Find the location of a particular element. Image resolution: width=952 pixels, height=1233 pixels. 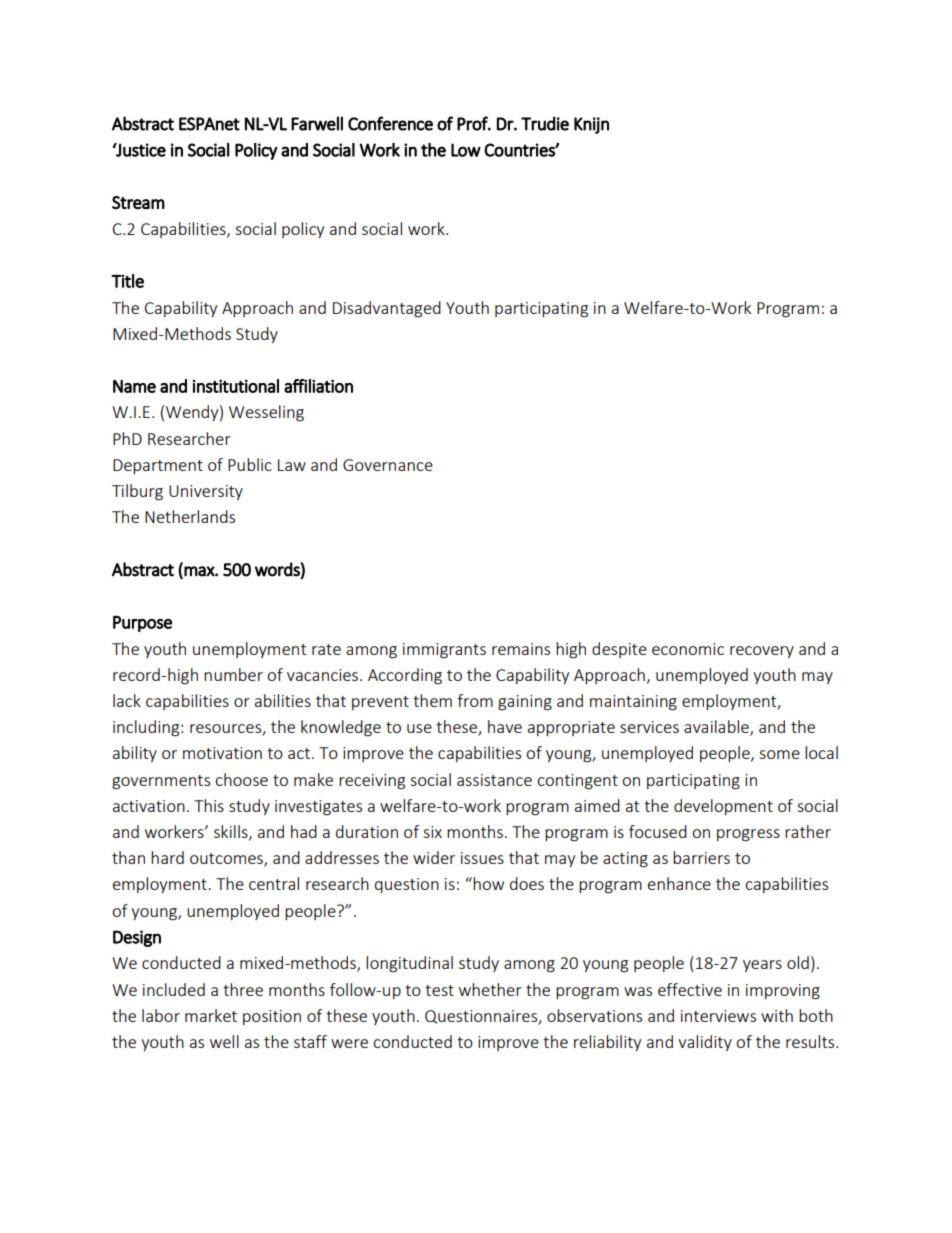

Disadvantaged is located at coordinates (387, 309).
